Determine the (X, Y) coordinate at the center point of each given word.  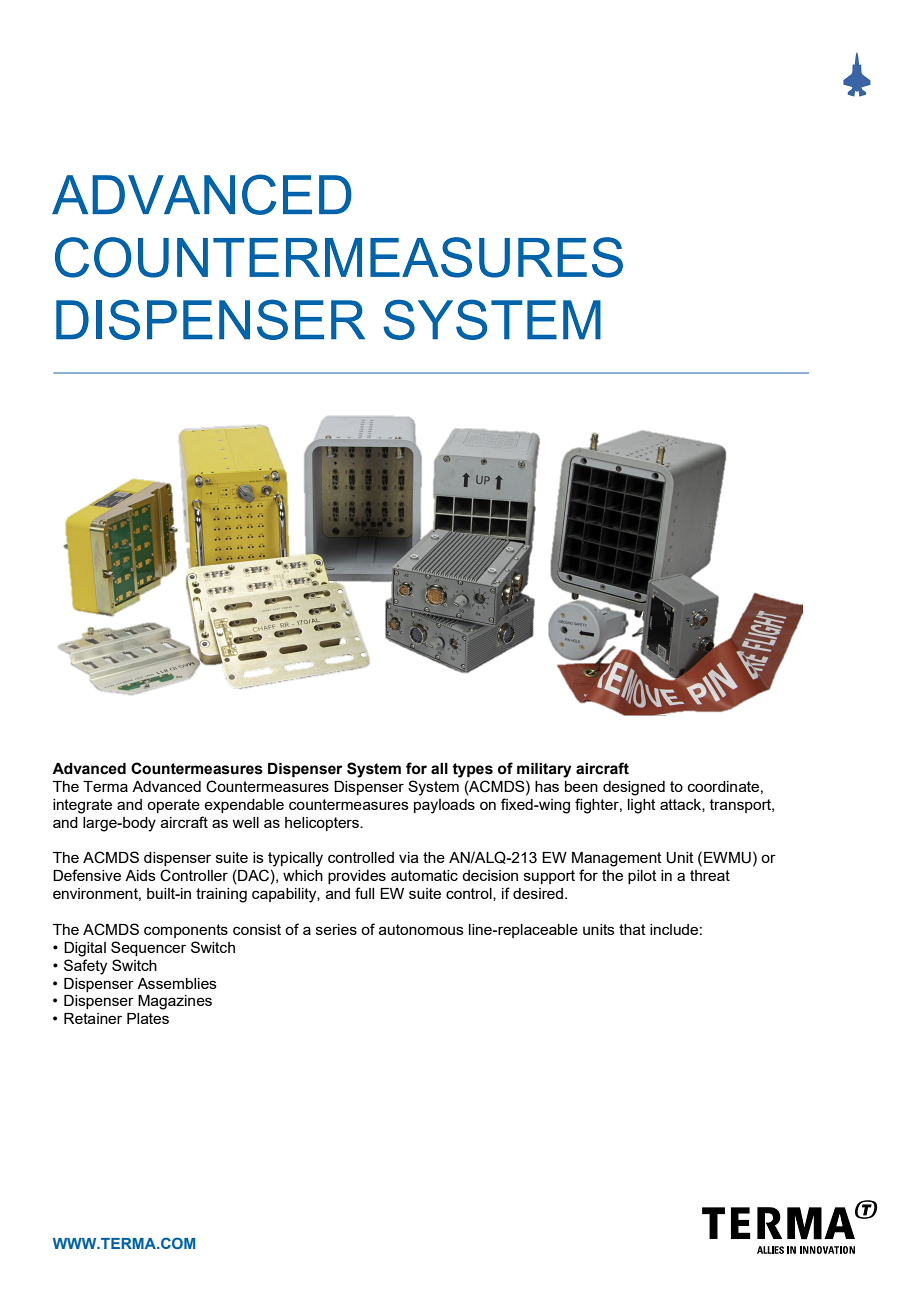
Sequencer (148, 948)
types (472, 770)
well (245, 822)
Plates (148, 1018)
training (221, 895)
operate (173, 806)
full (364, 893)
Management (617, 859)
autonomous (421, 929)
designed (634, 788)
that (632, 929)
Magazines (175, 1002)
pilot (642, 877)
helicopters (323, 824)
